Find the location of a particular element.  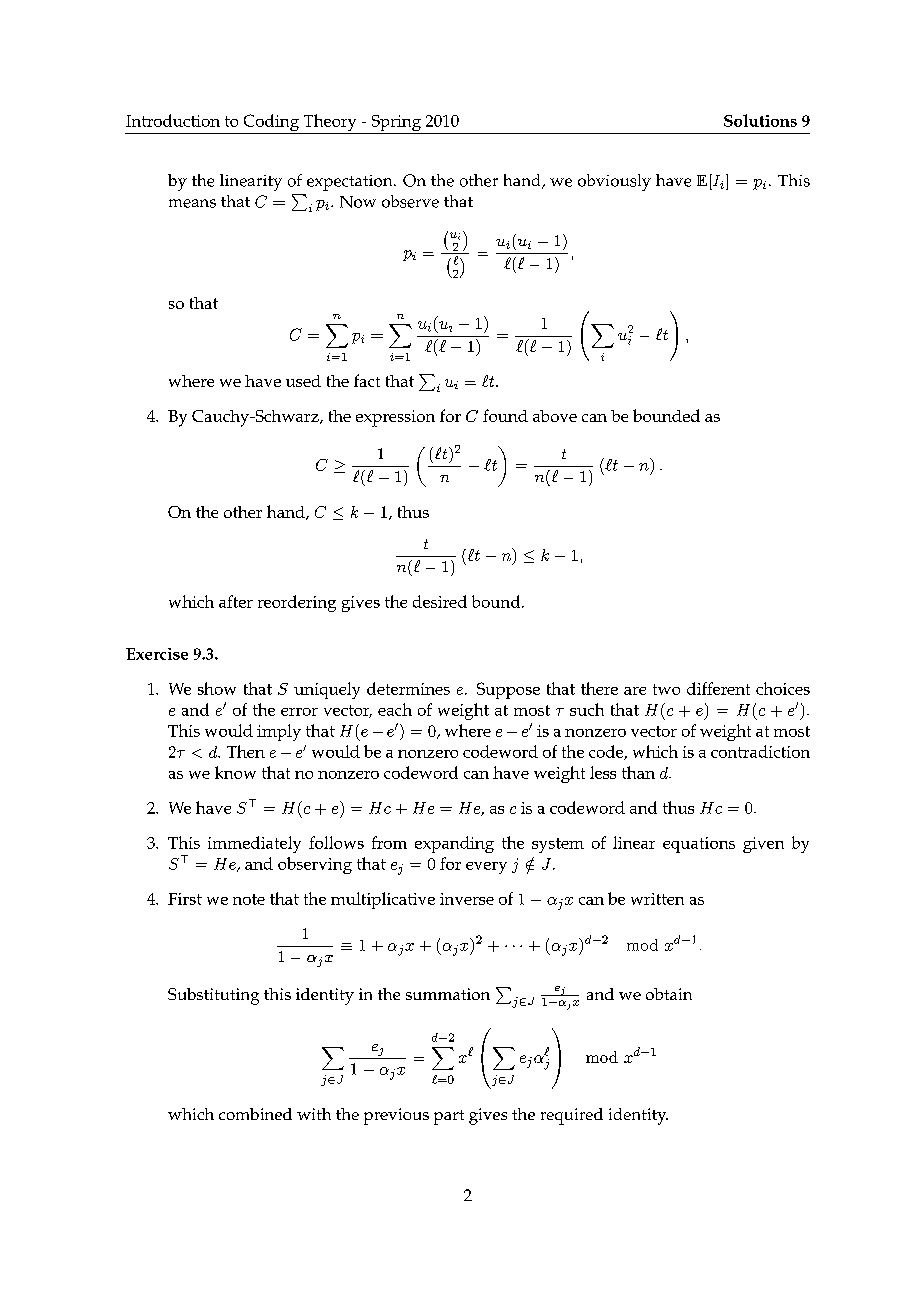

note is located at coordinates (249, 899).
